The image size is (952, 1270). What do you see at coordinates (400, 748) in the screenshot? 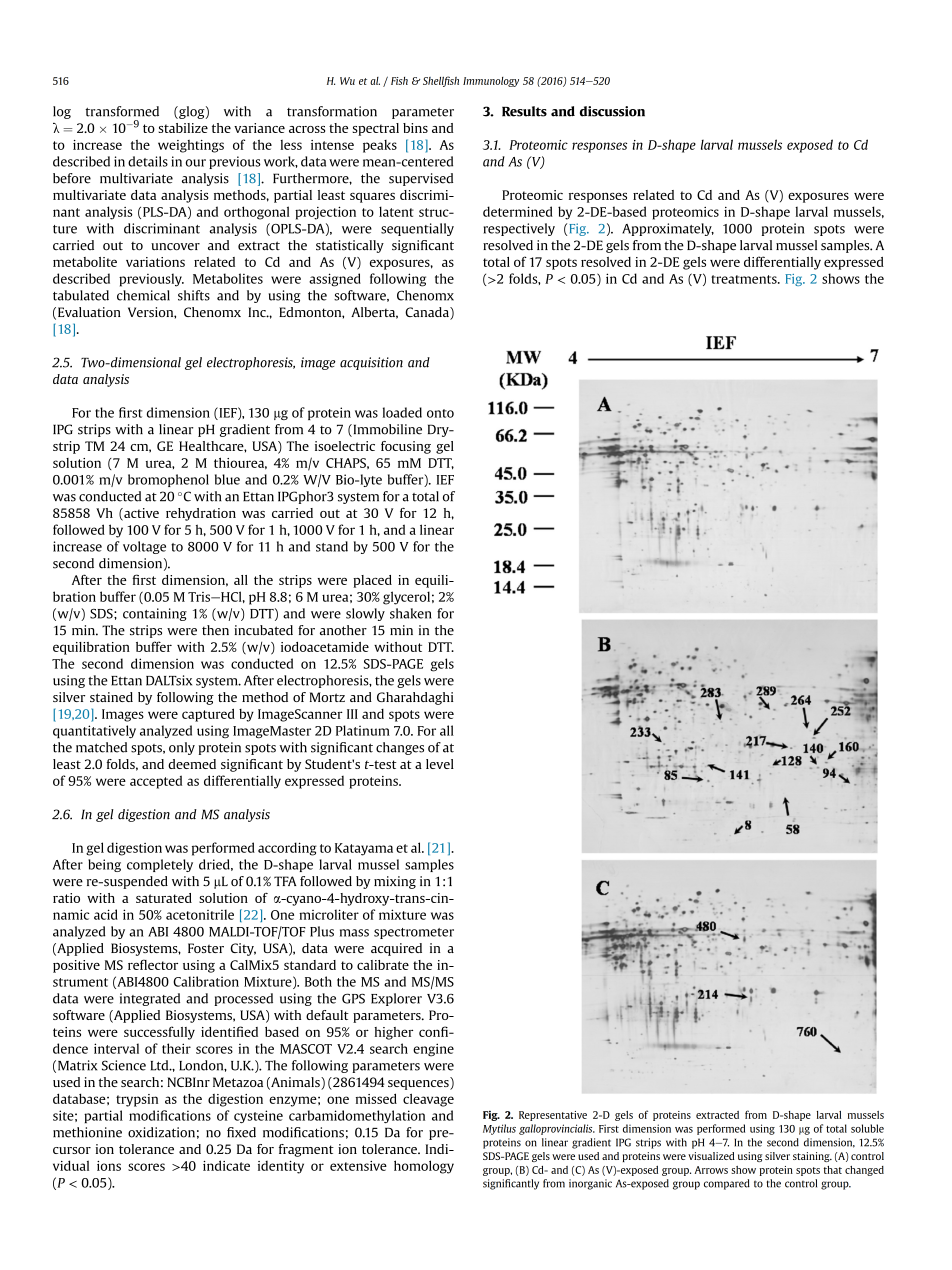
I see `changes` at bounding box center [400, 748].
